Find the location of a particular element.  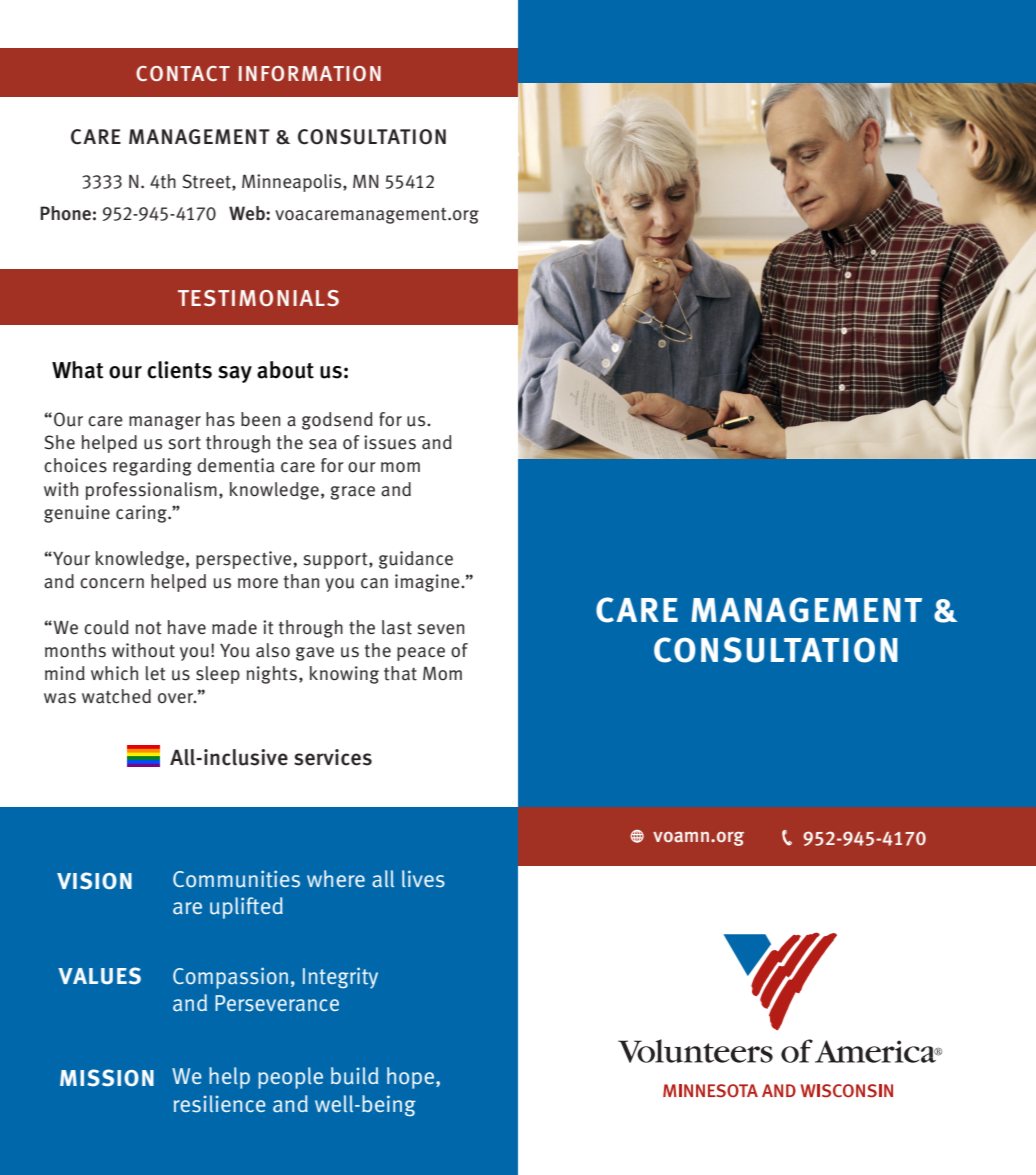

hope is located at coordinates (412, 1078).
